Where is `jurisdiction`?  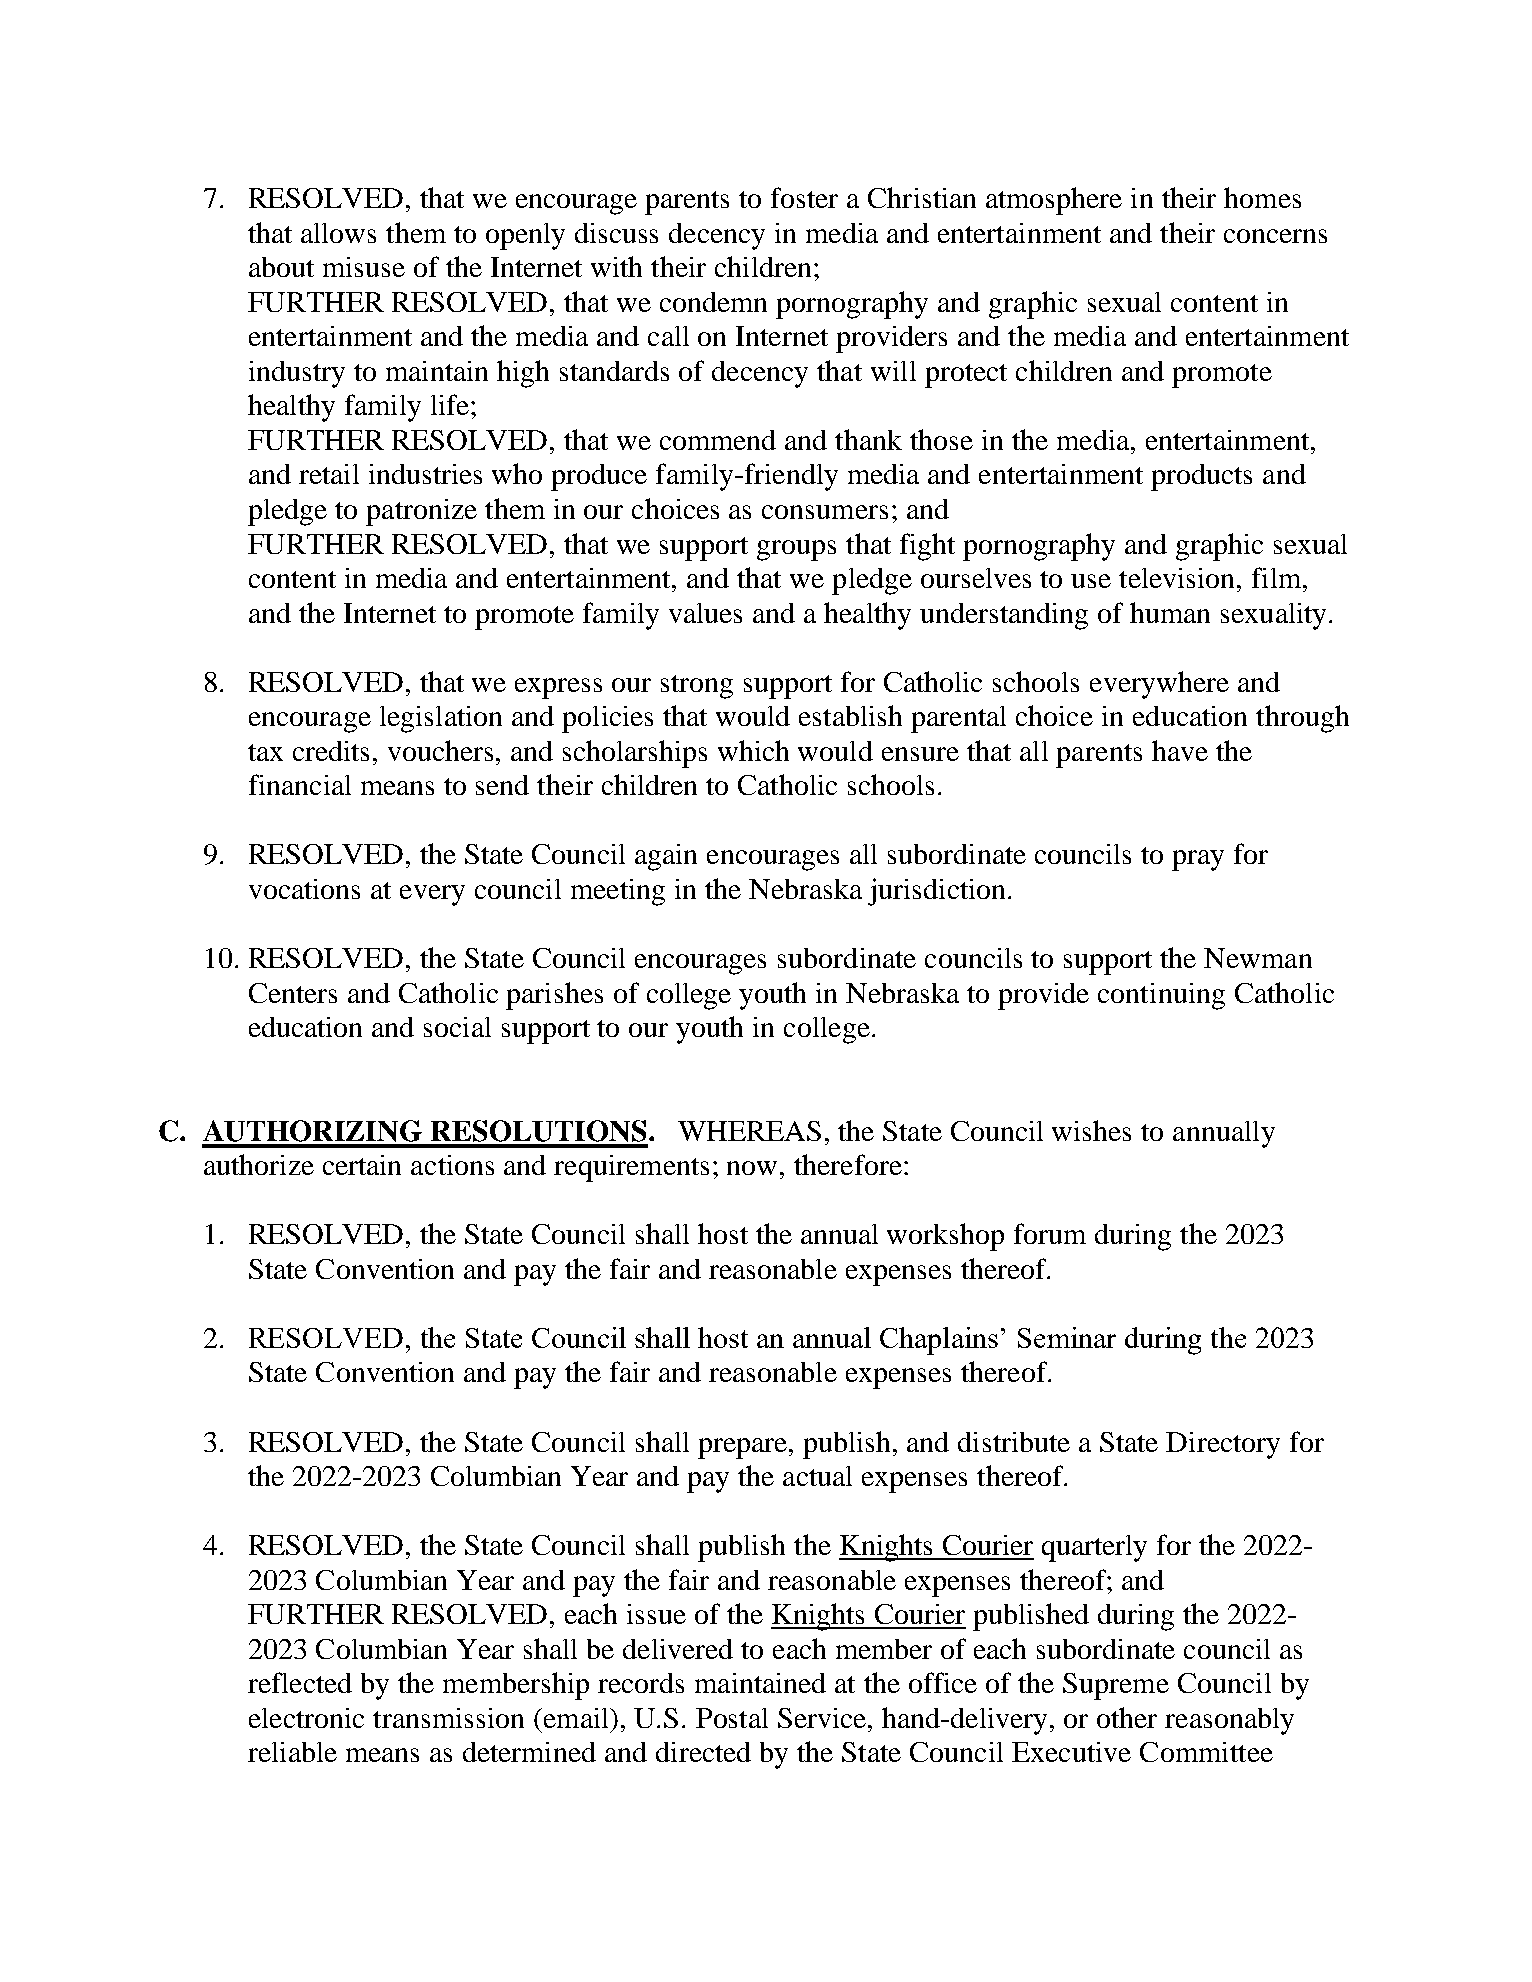 jurisdiction is located at coordinates (938, 892).
